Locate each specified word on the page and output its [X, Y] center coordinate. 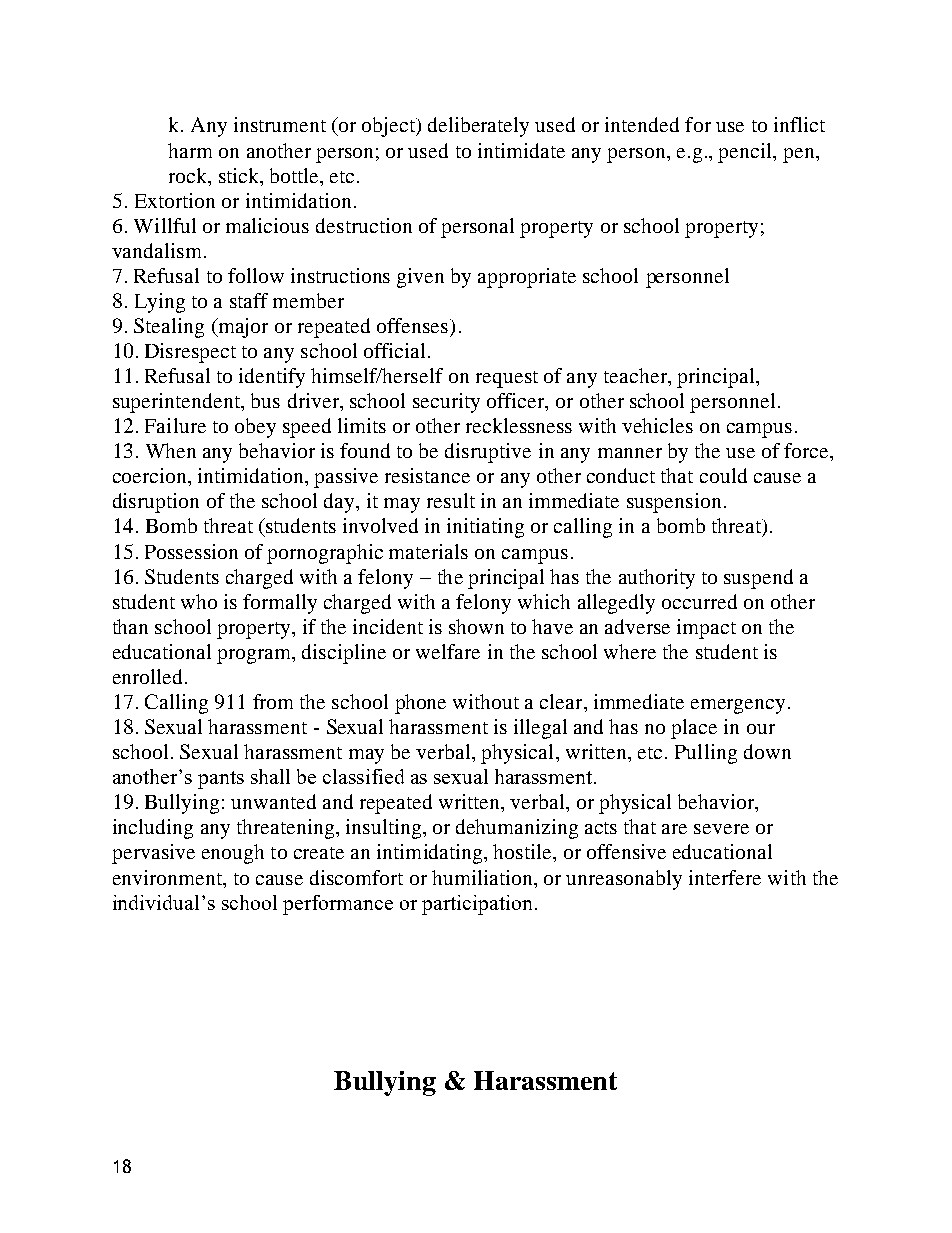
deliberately [478, 127]
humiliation [483, 877]
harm [190, 150]
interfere [725, 877]
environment [169, 877]
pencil [746, 153]
